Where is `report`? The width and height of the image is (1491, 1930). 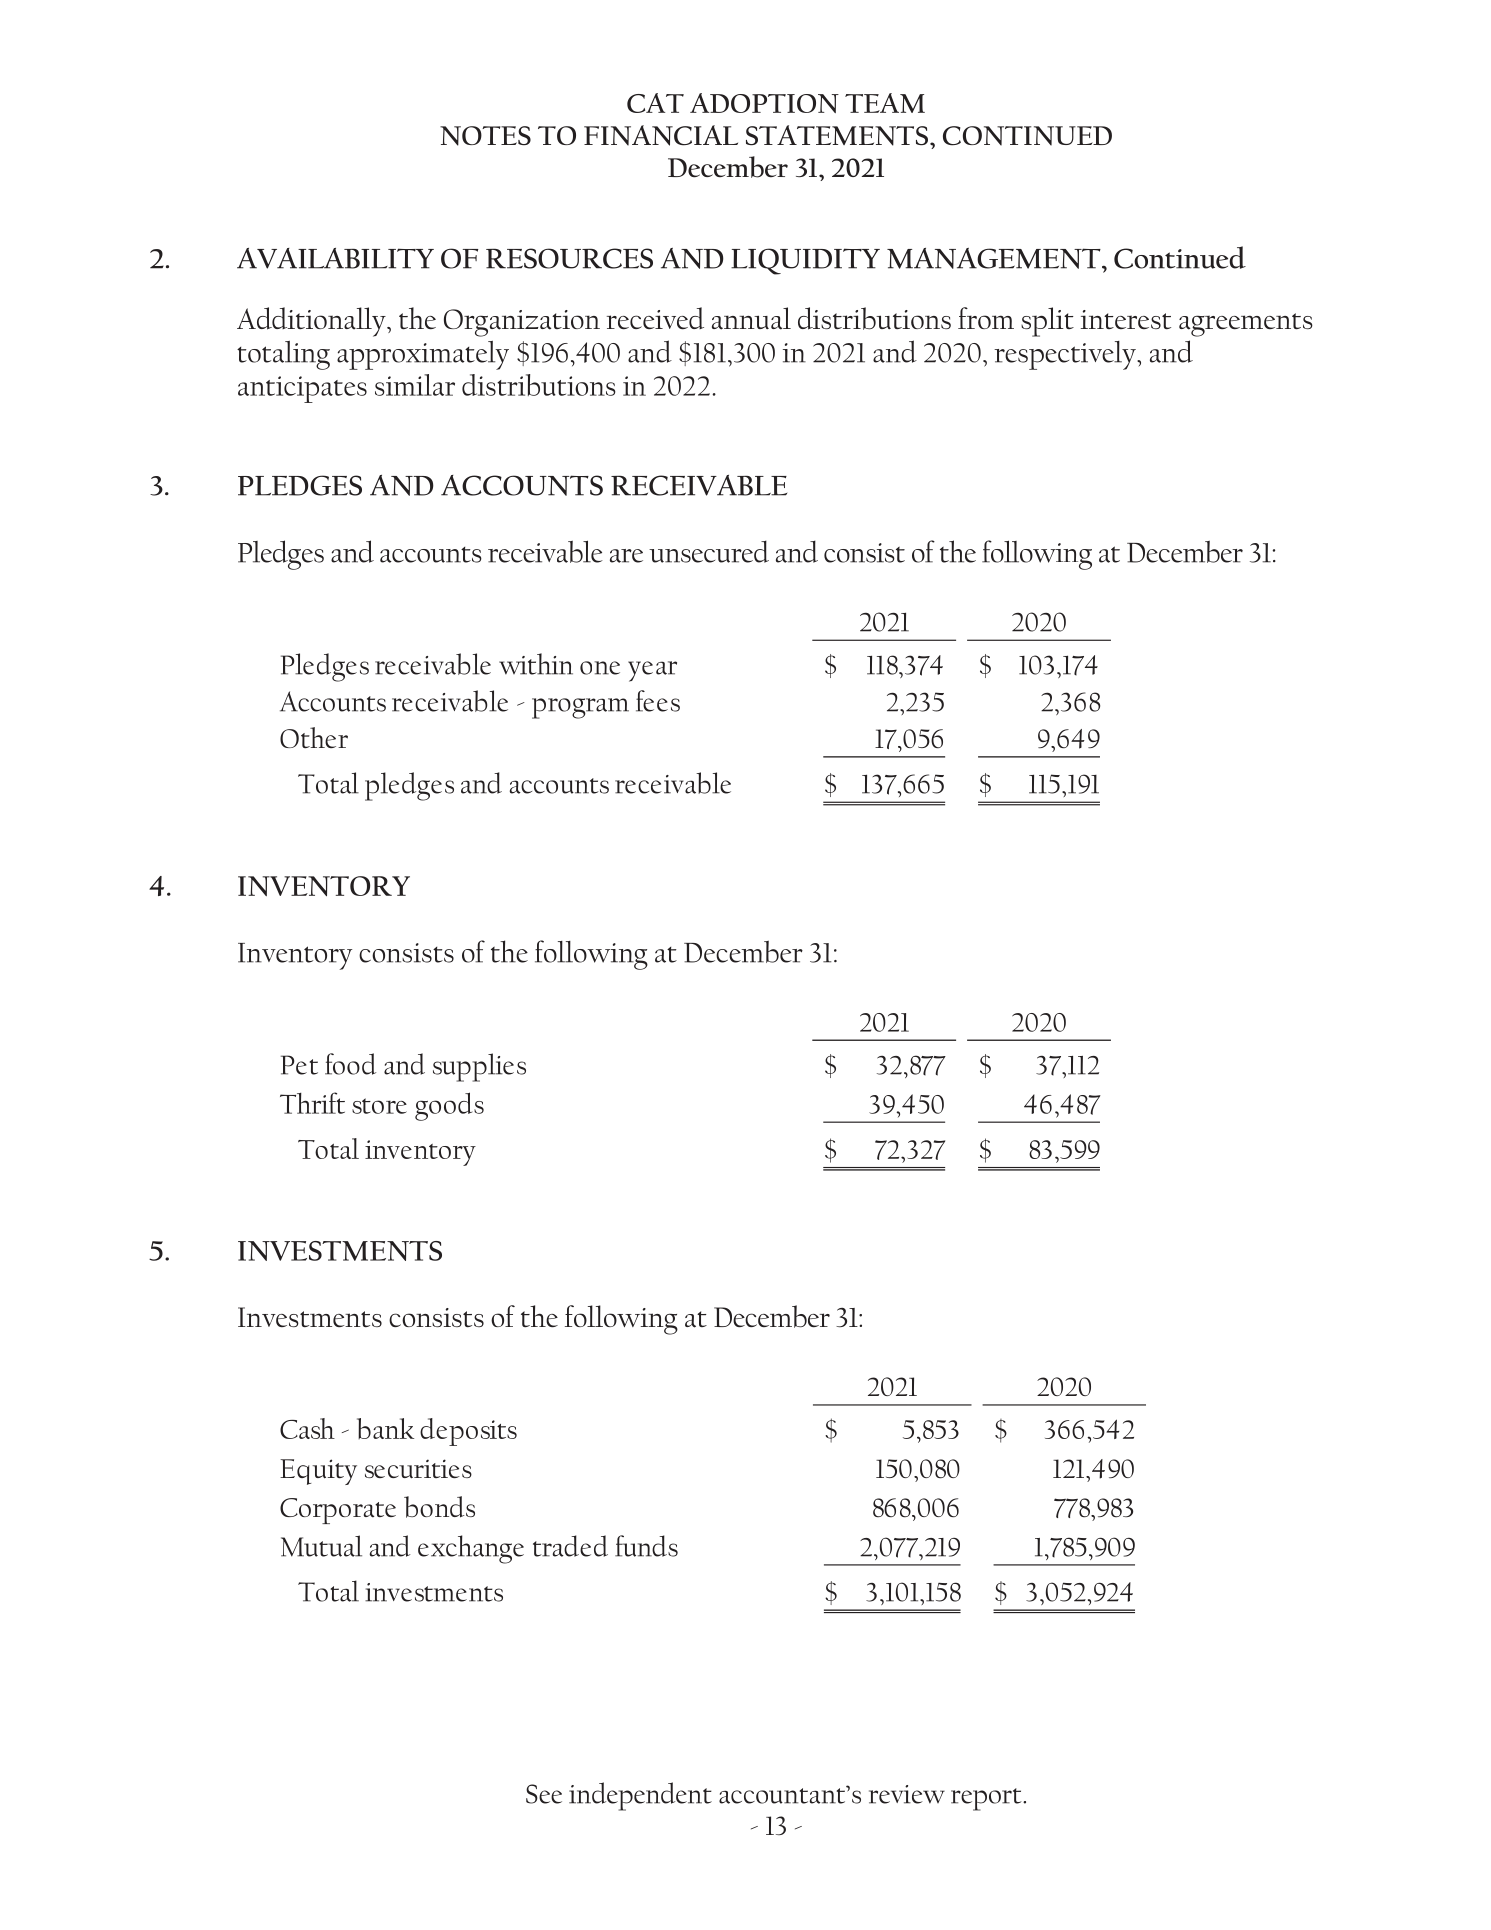
report is located at coordinates (987, 1799).
